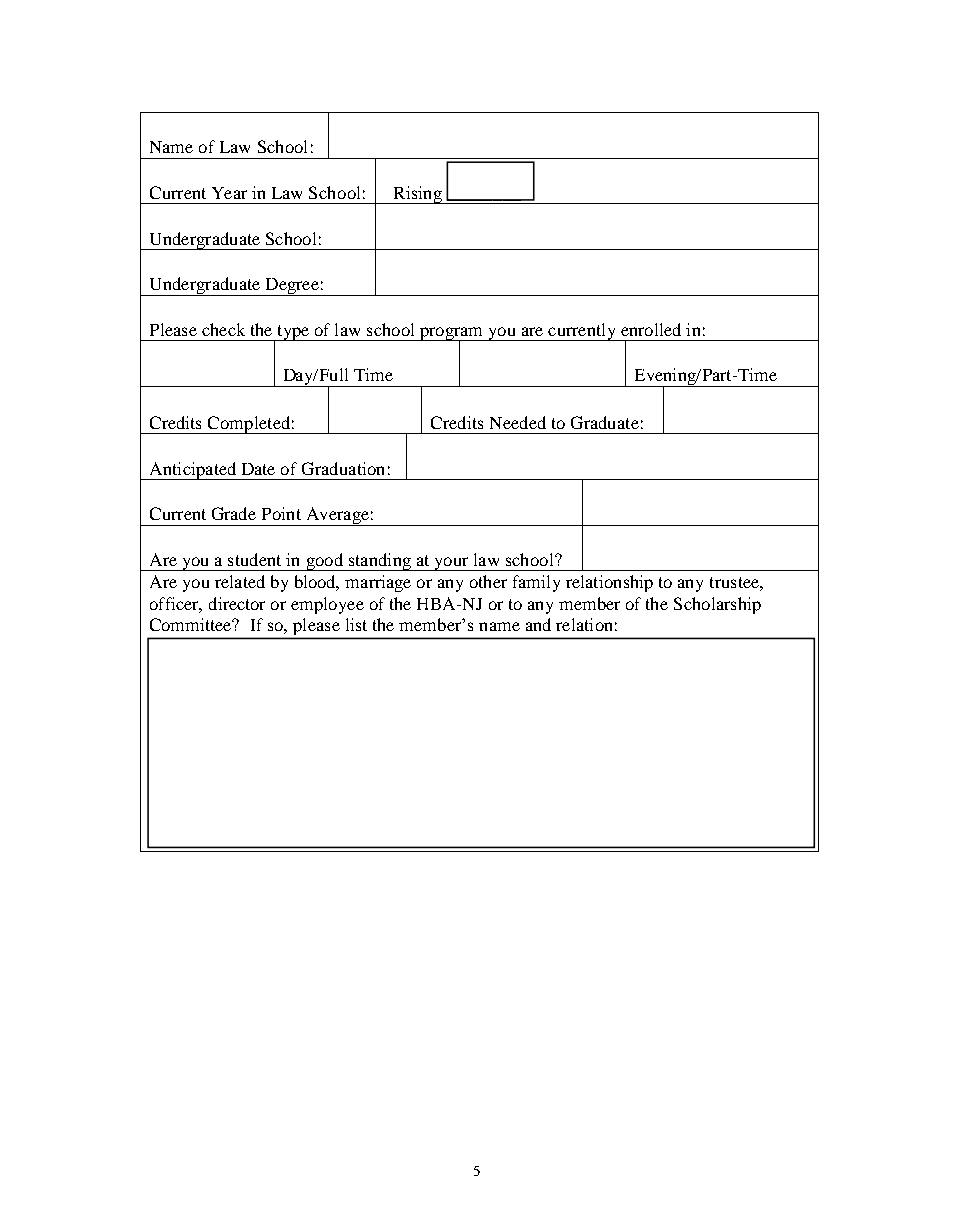 Image resolution: width=954 pixels, height=1232 pixels. Describe the element at coordinates (293, 333) in the page. I see `type` at that location.
